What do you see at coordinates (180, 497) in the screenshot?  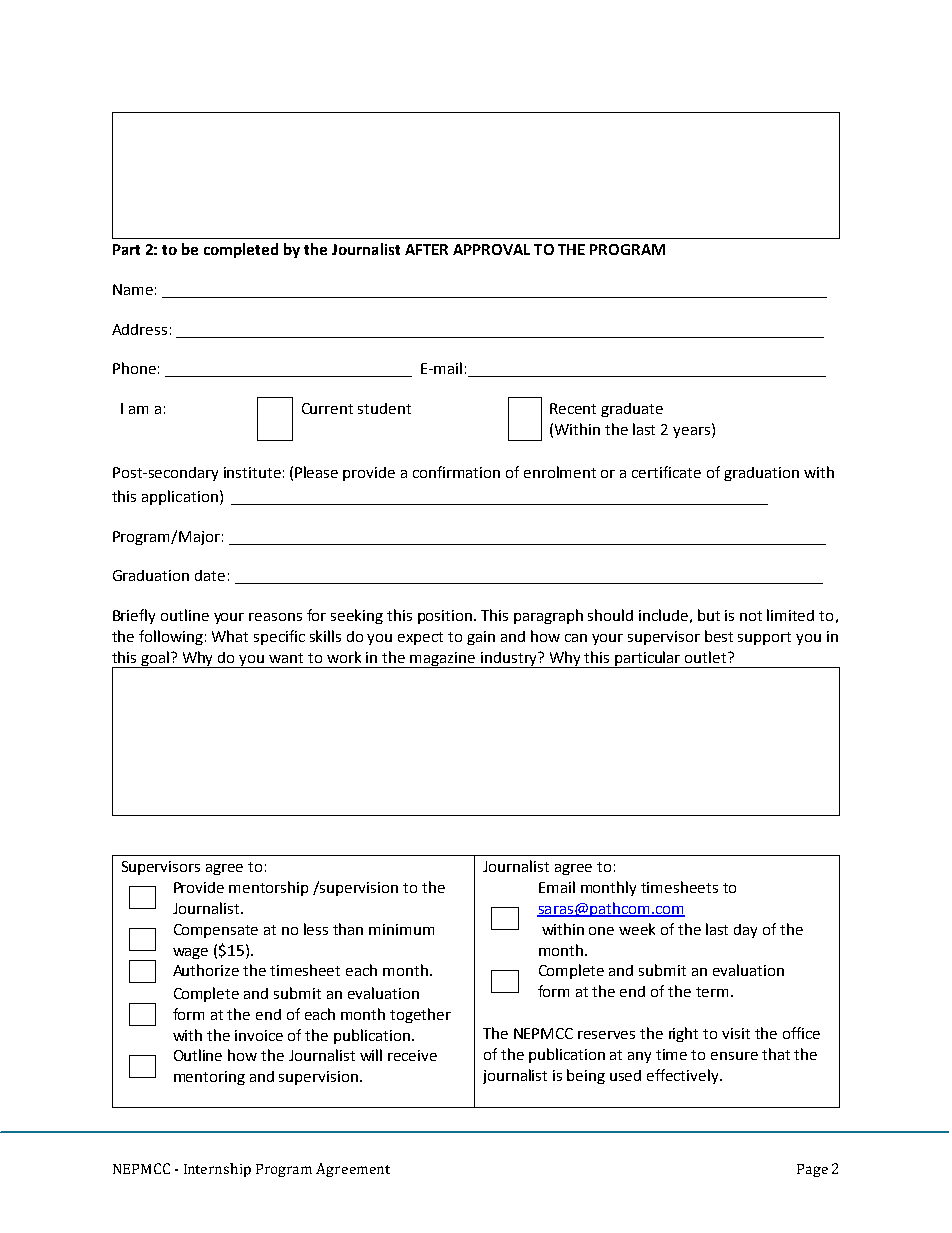 I see `application` at bounding box center [180, 497].
